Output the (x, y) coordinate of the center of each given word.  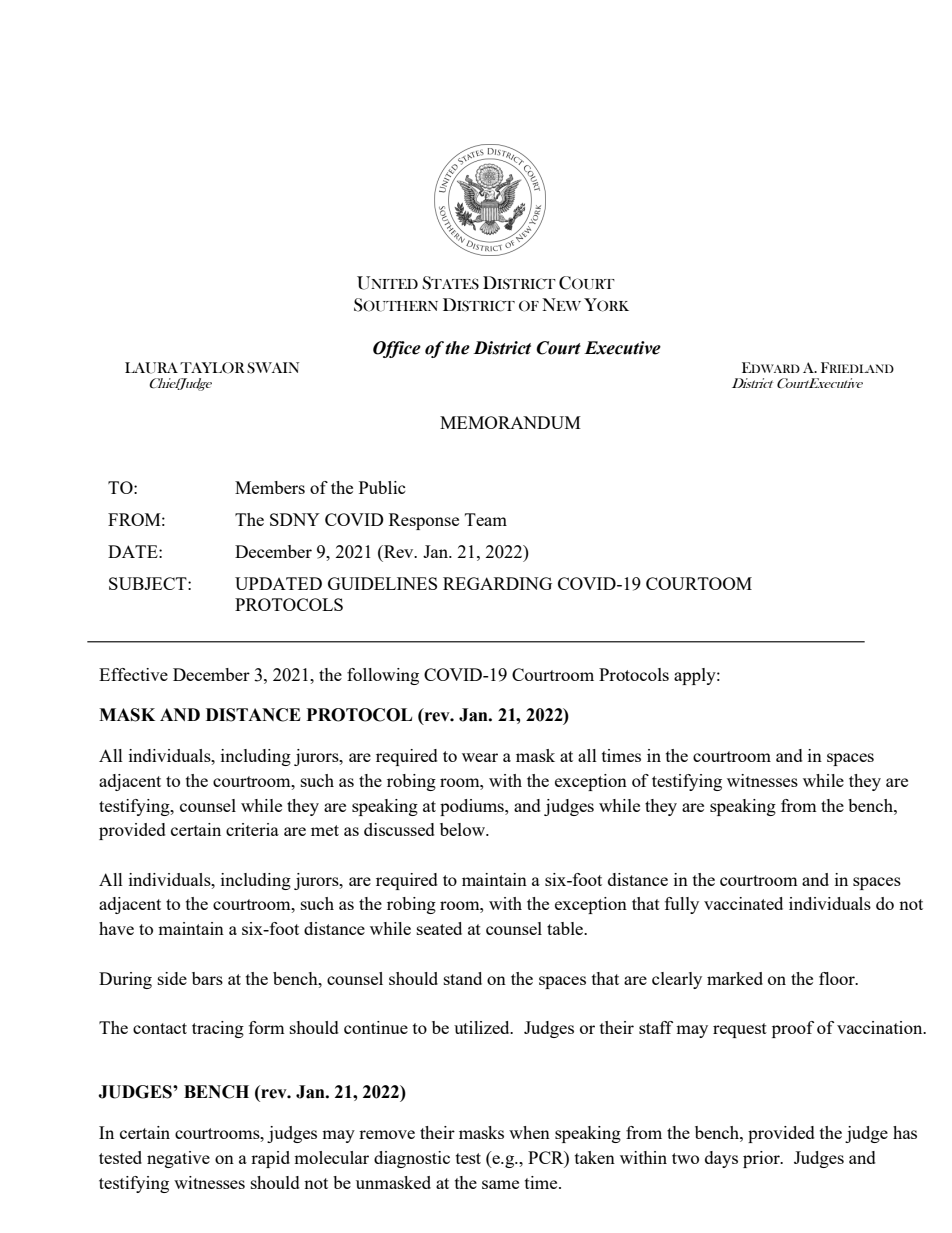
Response (424, 521)
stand (463, 978)
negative (178, 1159)
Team (486, 519)
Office (397, 349)
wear (480, 757)
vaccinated (743, 903)
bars (207, 978)
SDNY (295, 519)
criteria (252, 829)
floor (838, 978)
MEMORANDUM (510, 422)
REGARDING (497, 583)
